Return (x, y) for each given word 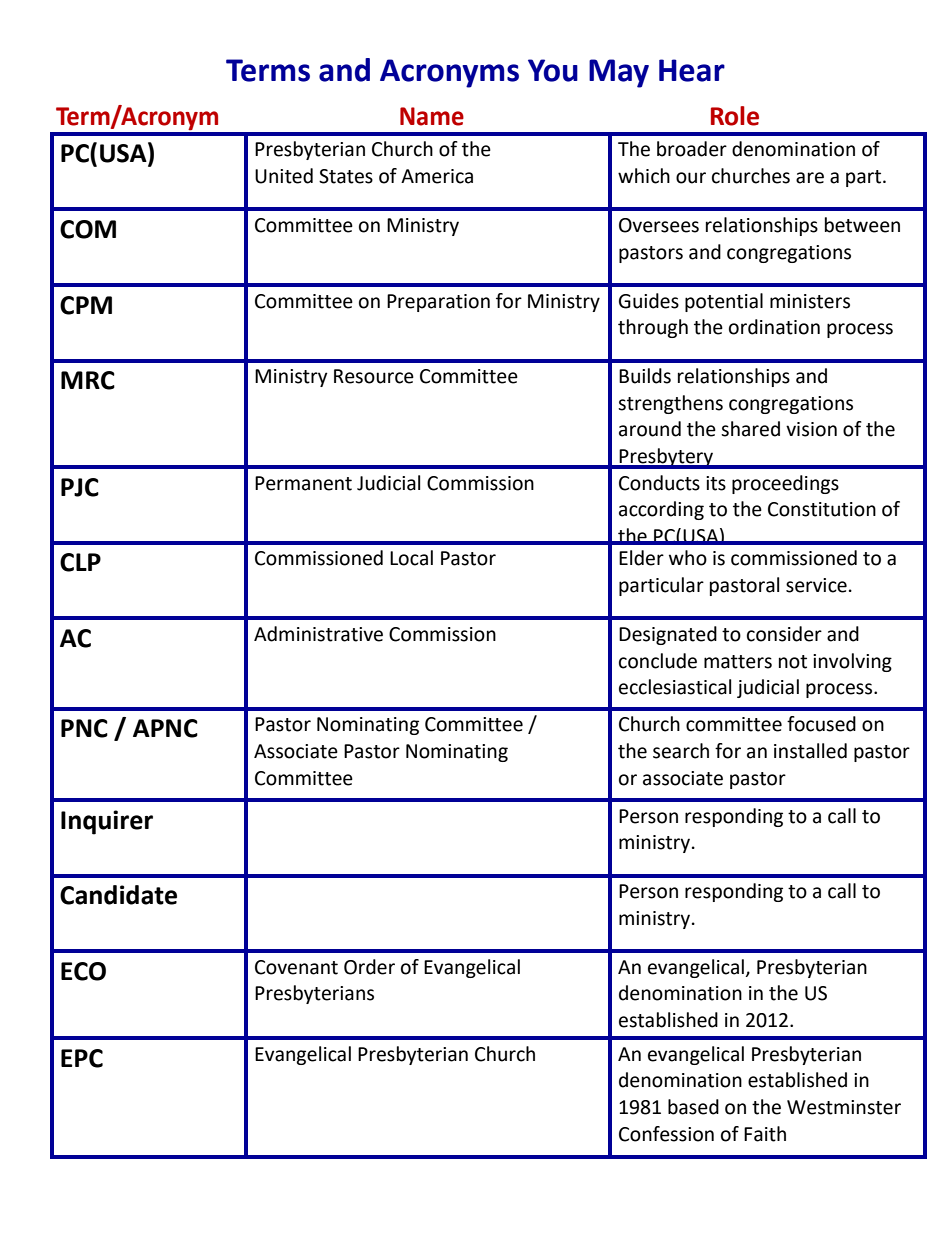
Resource (374, 376)
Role (735, 116)
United (284, 176)
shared (750, 429)
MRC (88, 380)
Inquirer (107, 822)
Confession (666, 1134)
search (681, 751)
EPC (82, 1058)
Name (432, 116)
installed (810, 751)
